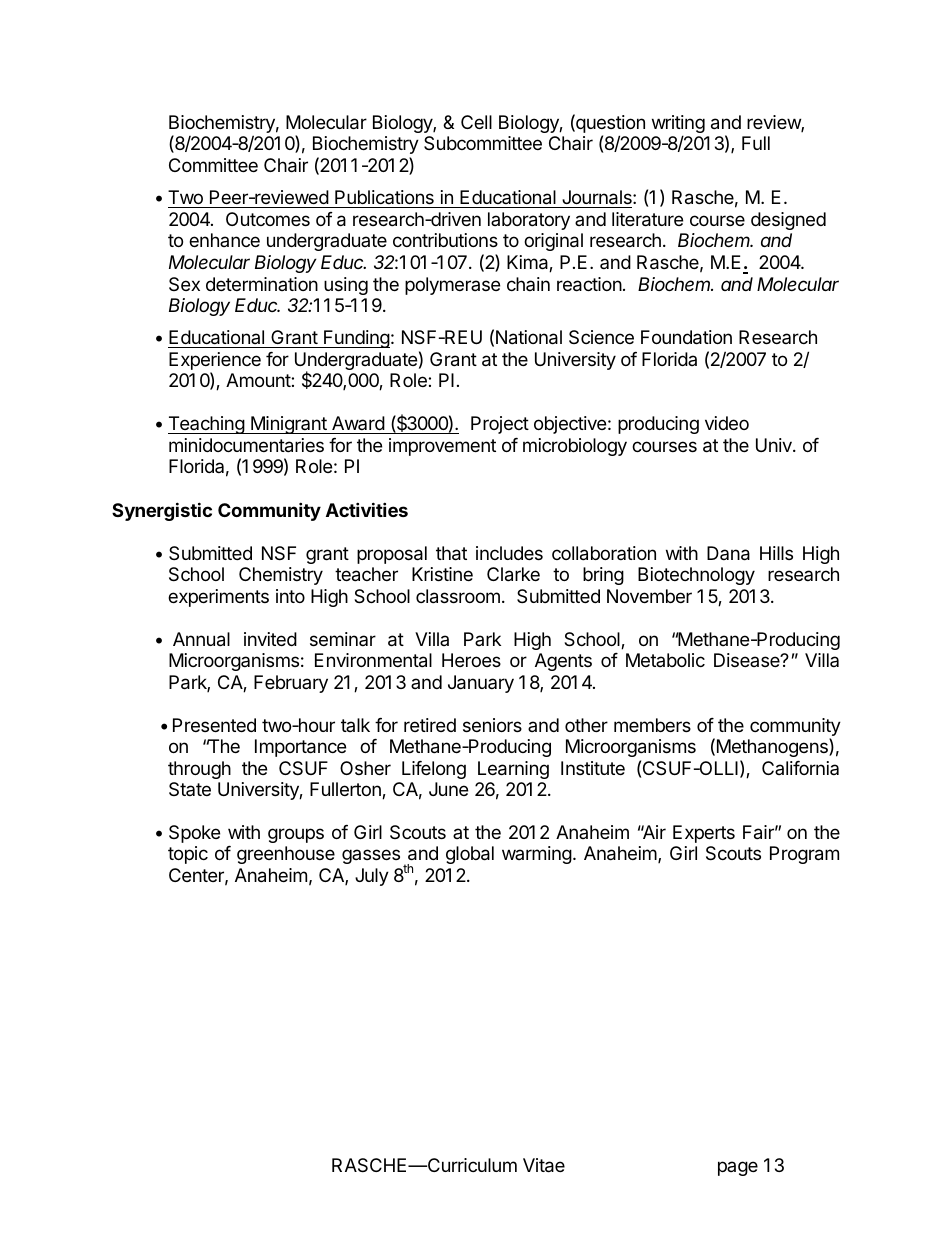  Describe the element at coordinates (448, 789) in the screenshot. I see `June` at that location.
